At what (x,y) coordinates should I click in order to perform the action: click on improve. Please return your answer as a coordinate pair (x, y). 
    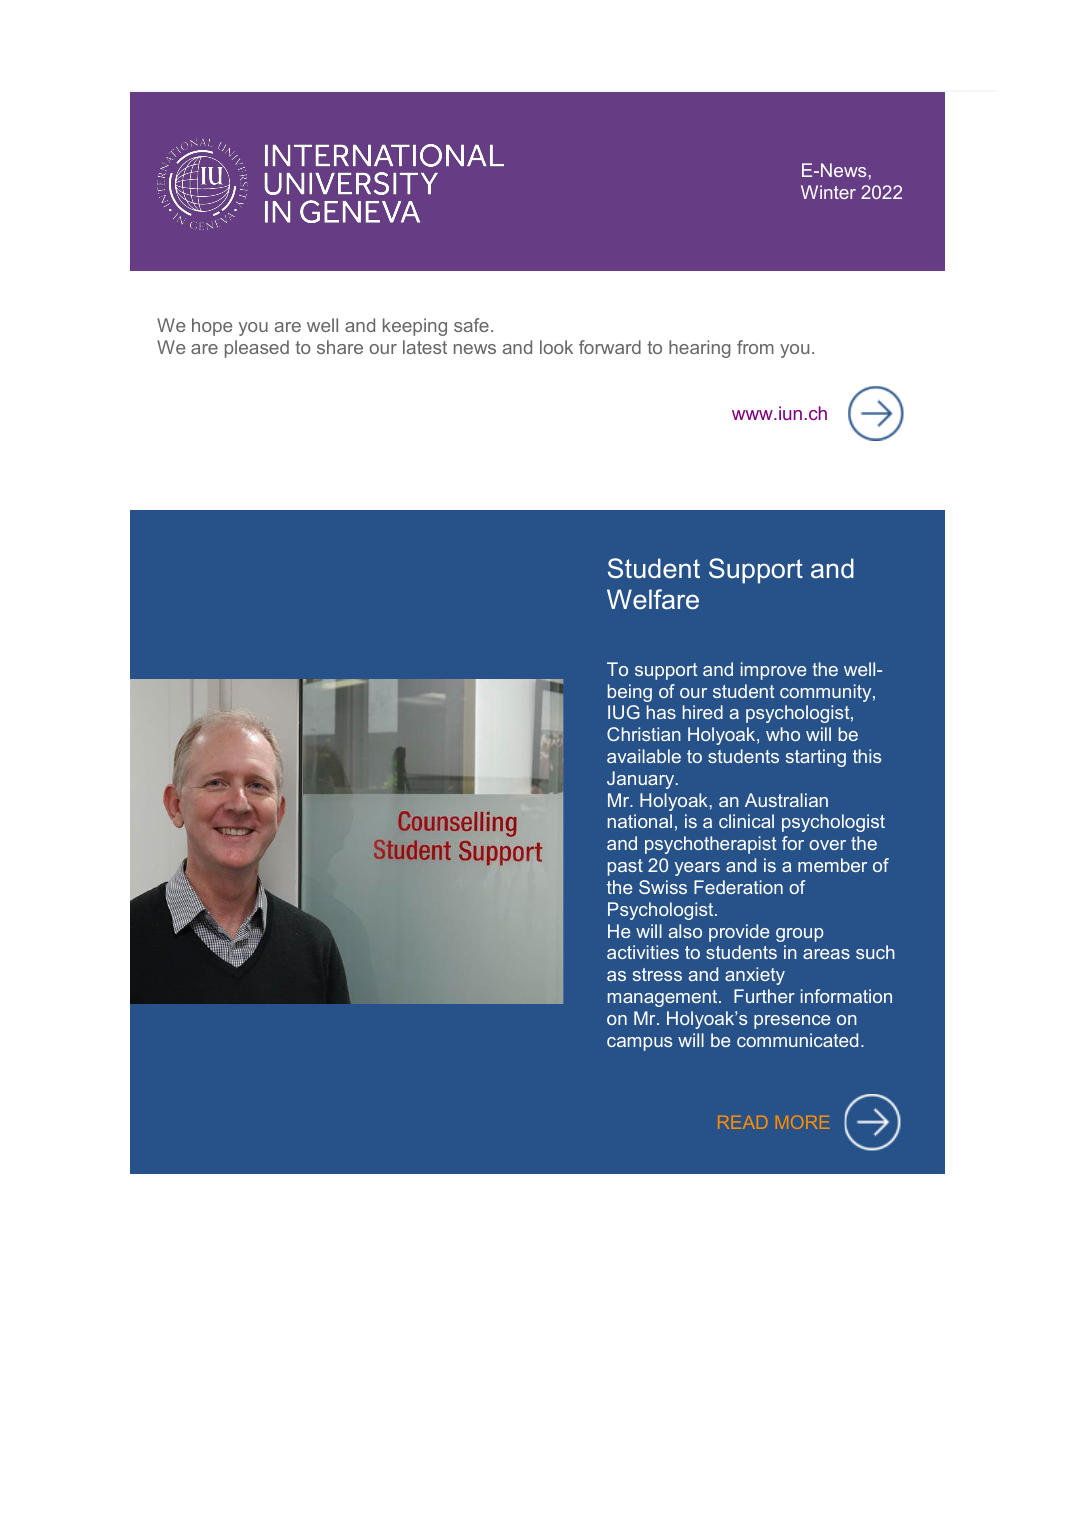
    Looking at the image, I should click on (773, 671).
